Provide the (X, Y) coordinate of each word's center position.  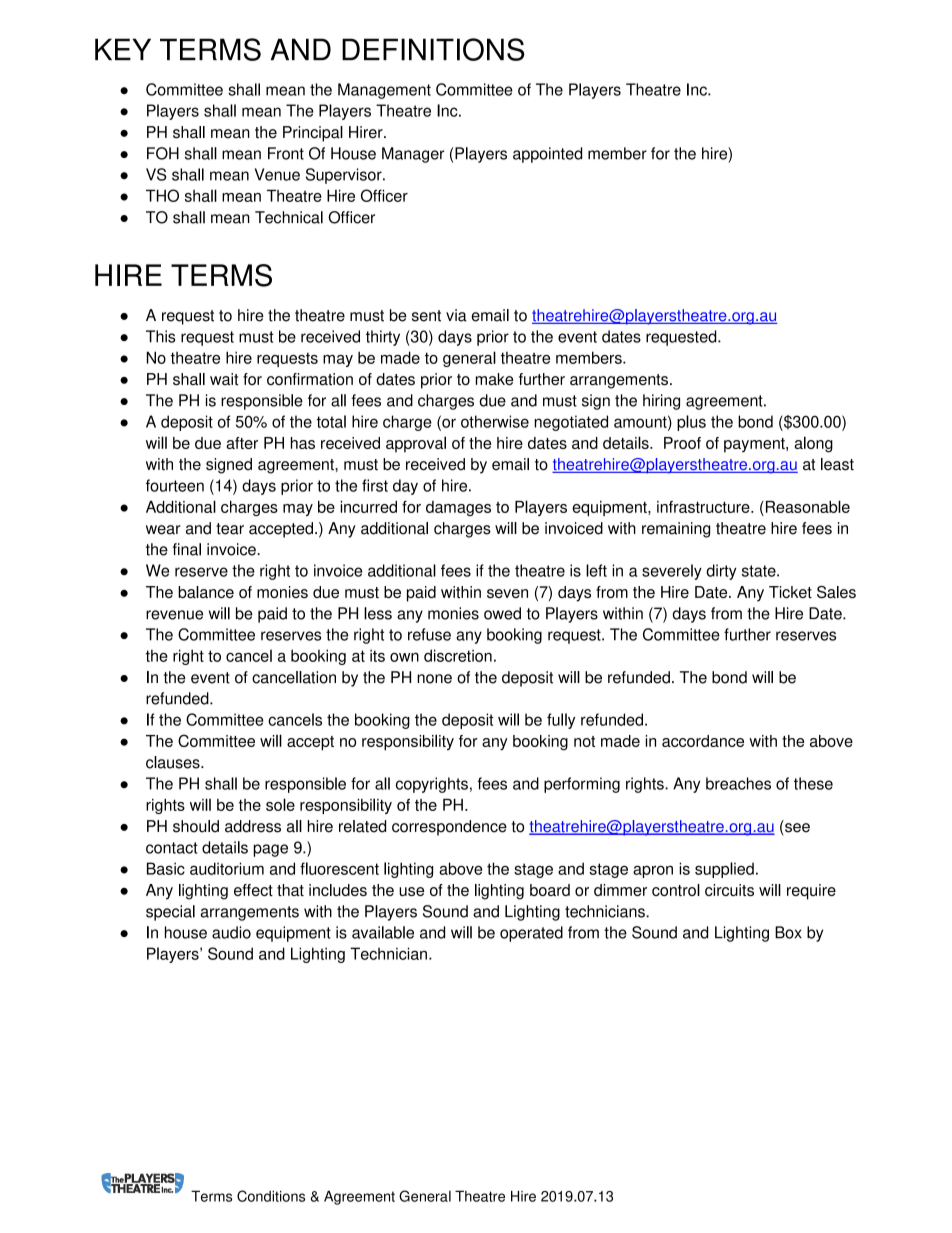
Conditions (271, 1196)
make (494, 379)
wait (224, 379)
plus (691, 423)
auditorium (227, 868)
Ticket (790, 592)
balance (206, 592)
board (550, 890)
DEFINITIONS (433, 49)
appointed (547, 155)
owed (502, 613)
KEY (123, 49)
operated (531, 934)
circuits (729, 890)
